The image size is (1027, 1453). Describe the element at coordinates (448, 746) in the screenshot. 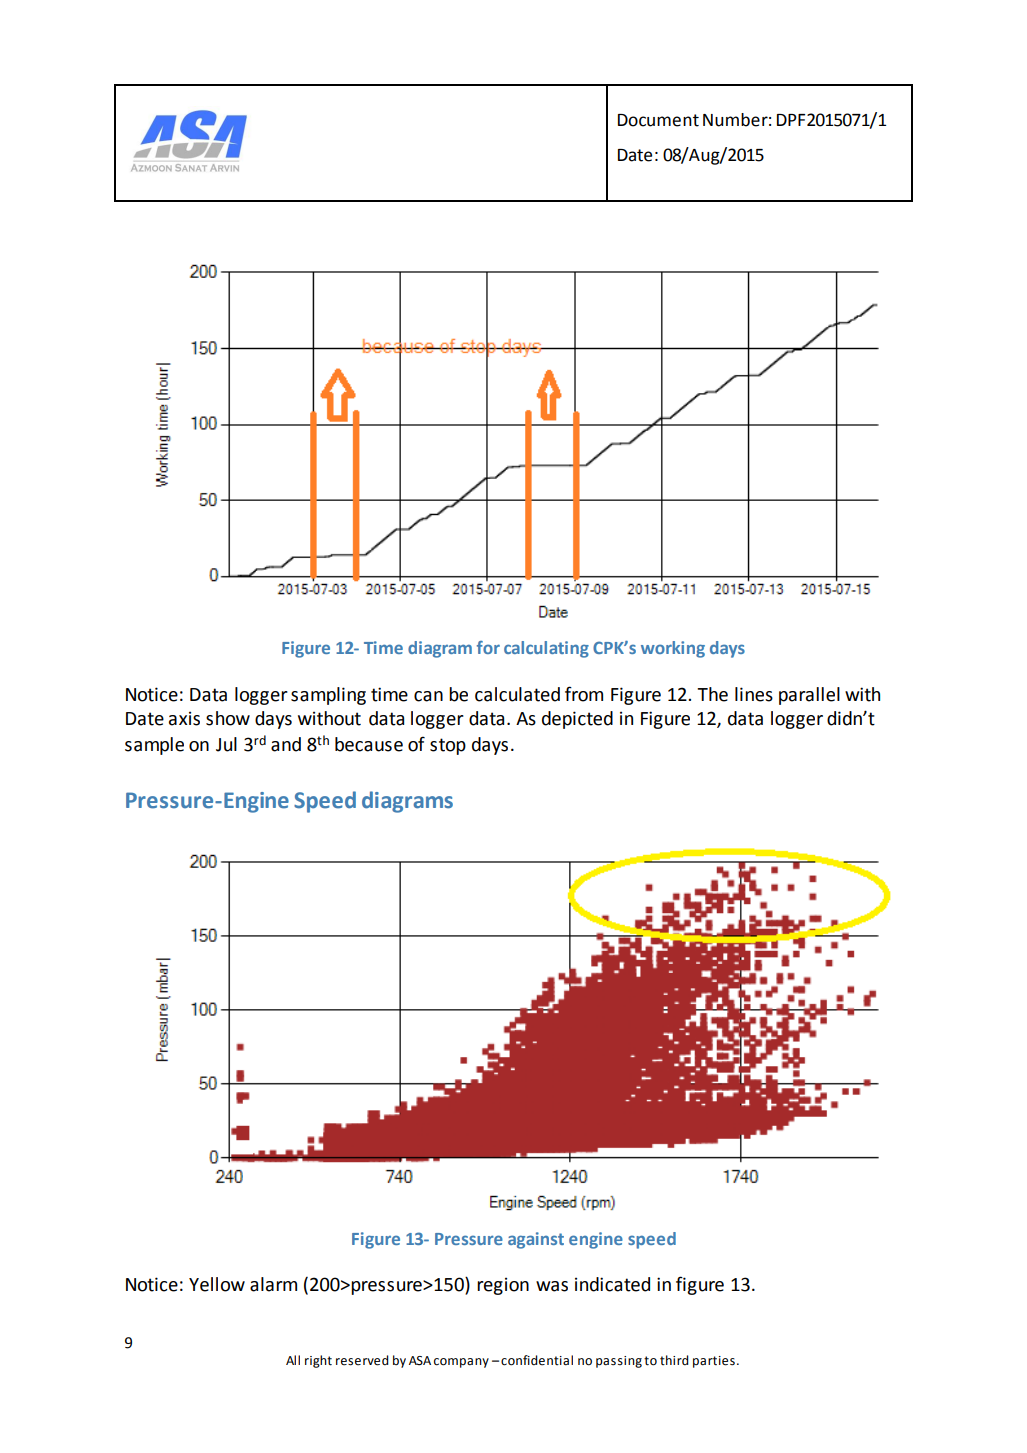

I see `stop` at that location.
